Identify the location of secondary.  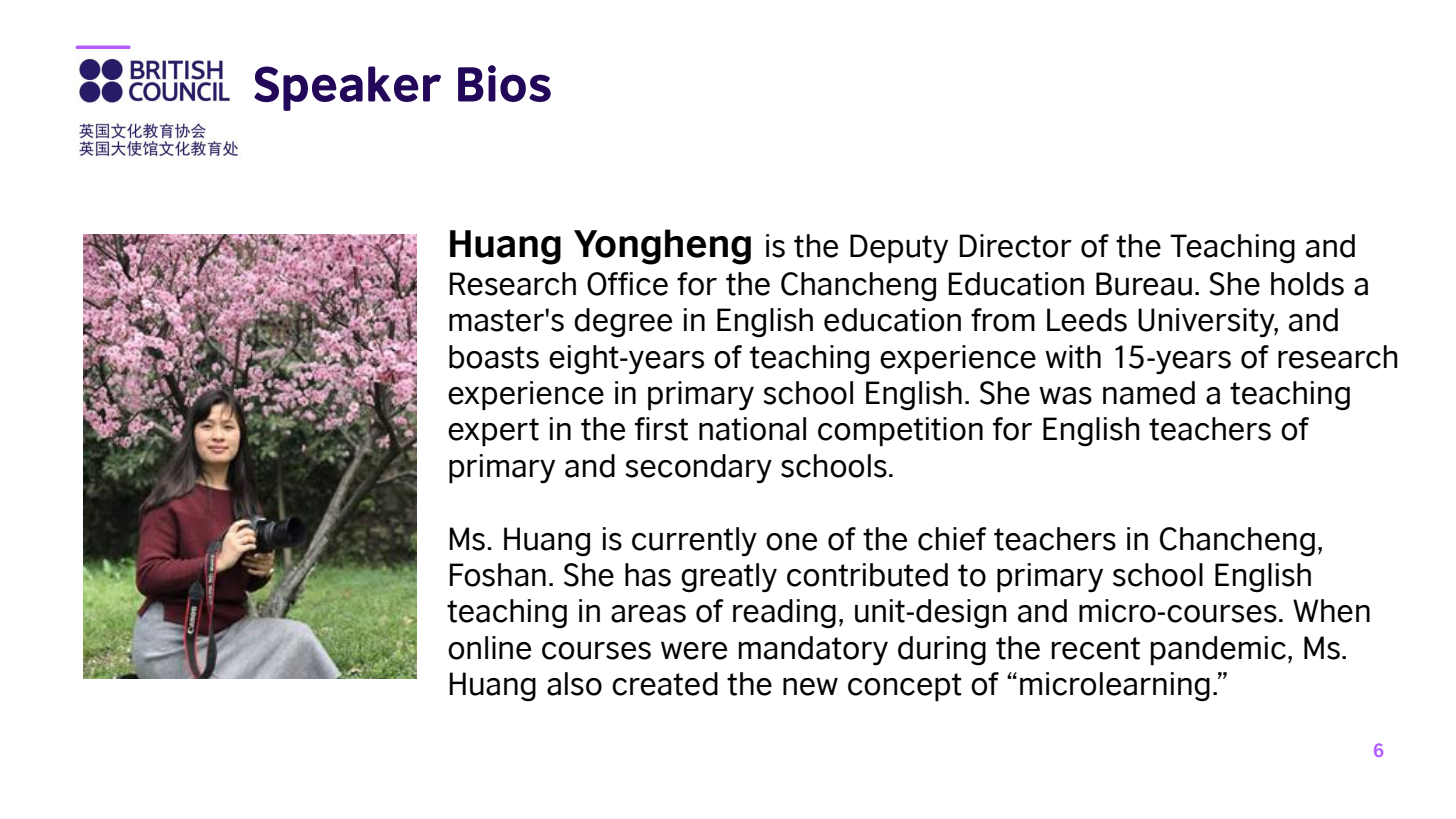
(698, 469).
